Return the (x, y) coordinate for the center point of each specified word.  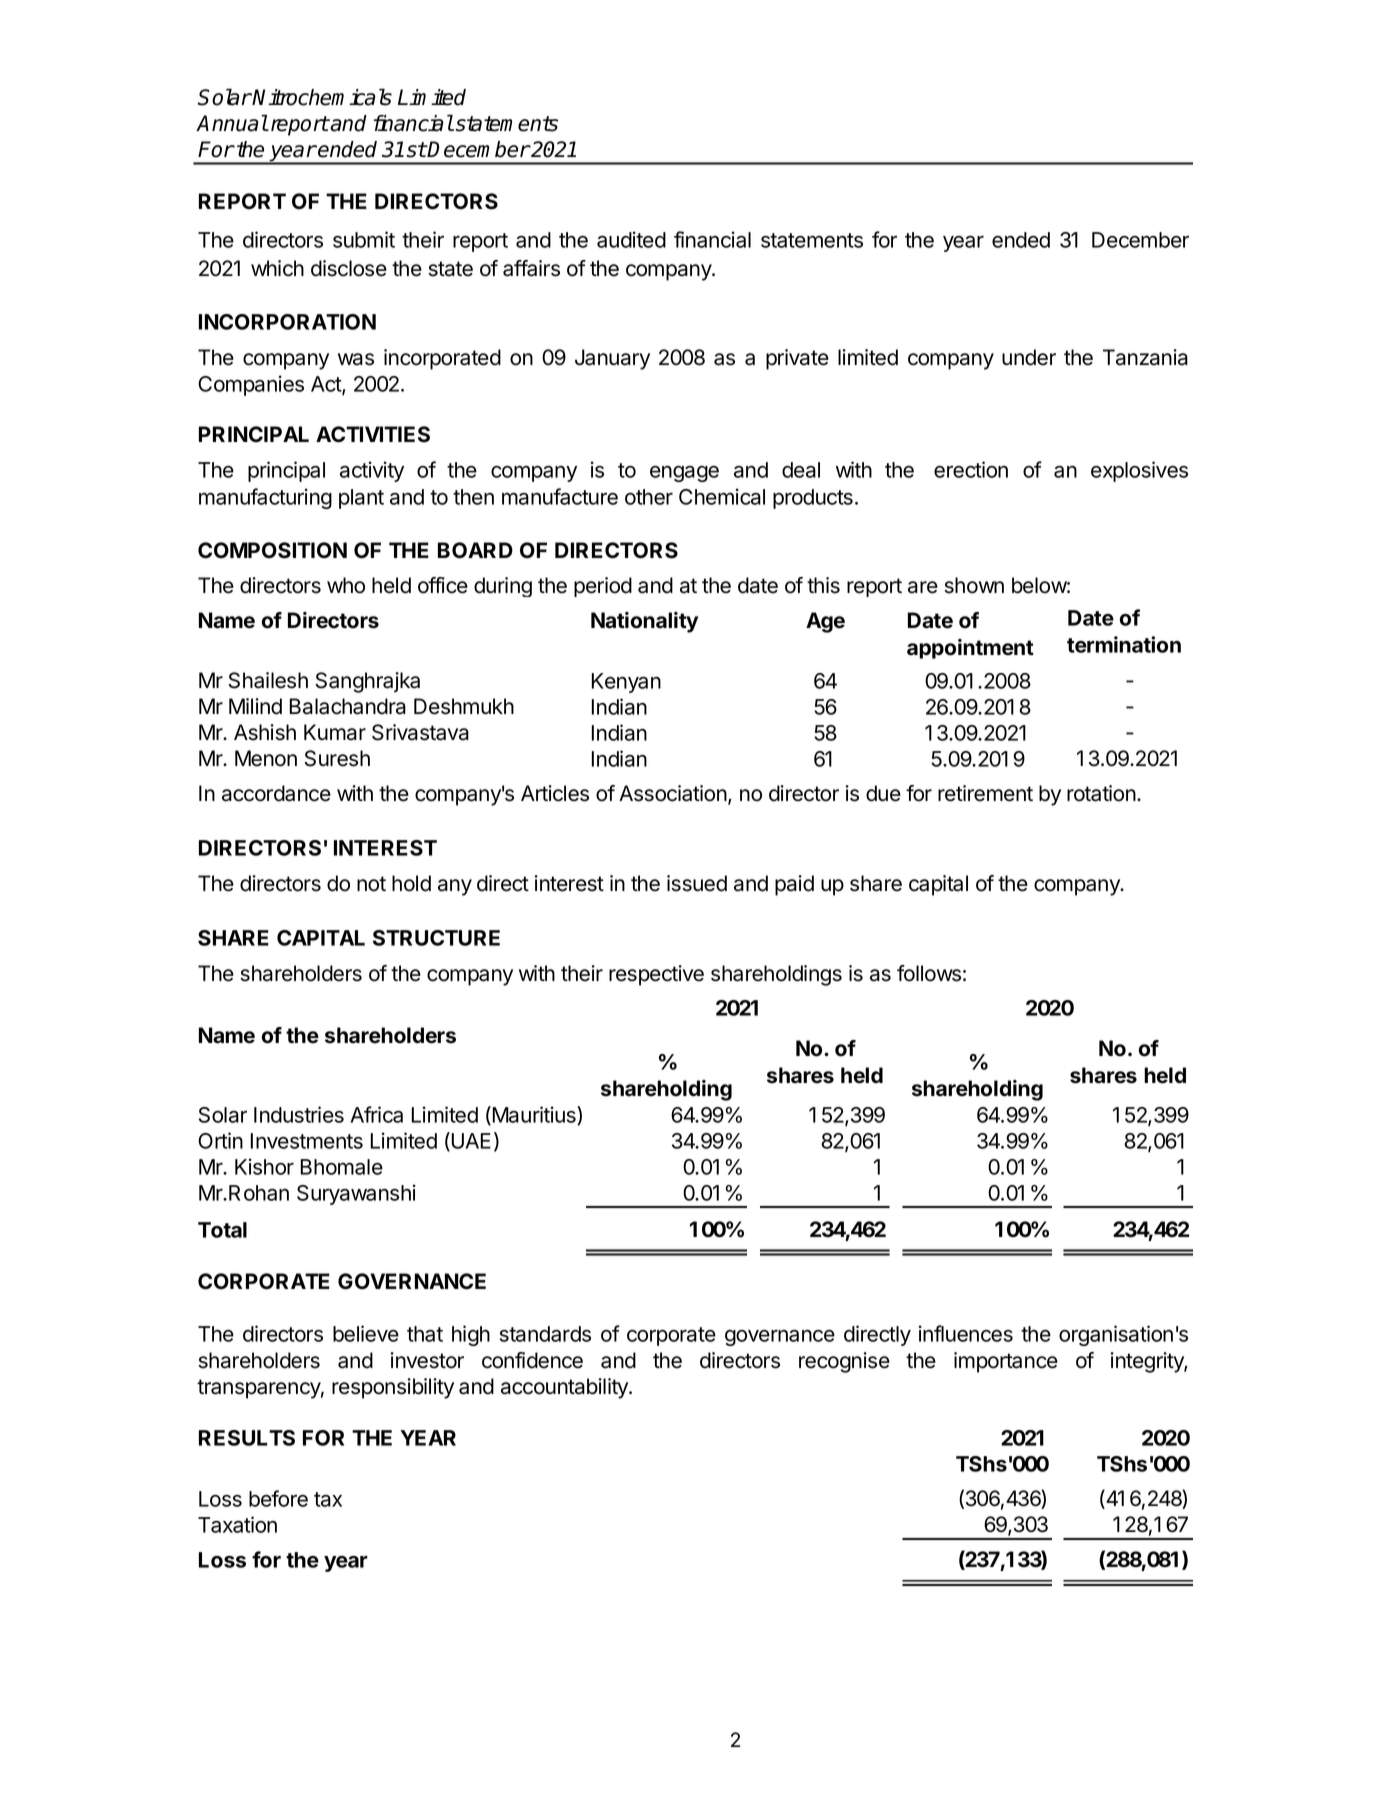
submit (364, 239)
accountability (565, 1388)
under (1029, 357)
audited (631, 239)
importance (1006, 1362)
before (278, 1498)
